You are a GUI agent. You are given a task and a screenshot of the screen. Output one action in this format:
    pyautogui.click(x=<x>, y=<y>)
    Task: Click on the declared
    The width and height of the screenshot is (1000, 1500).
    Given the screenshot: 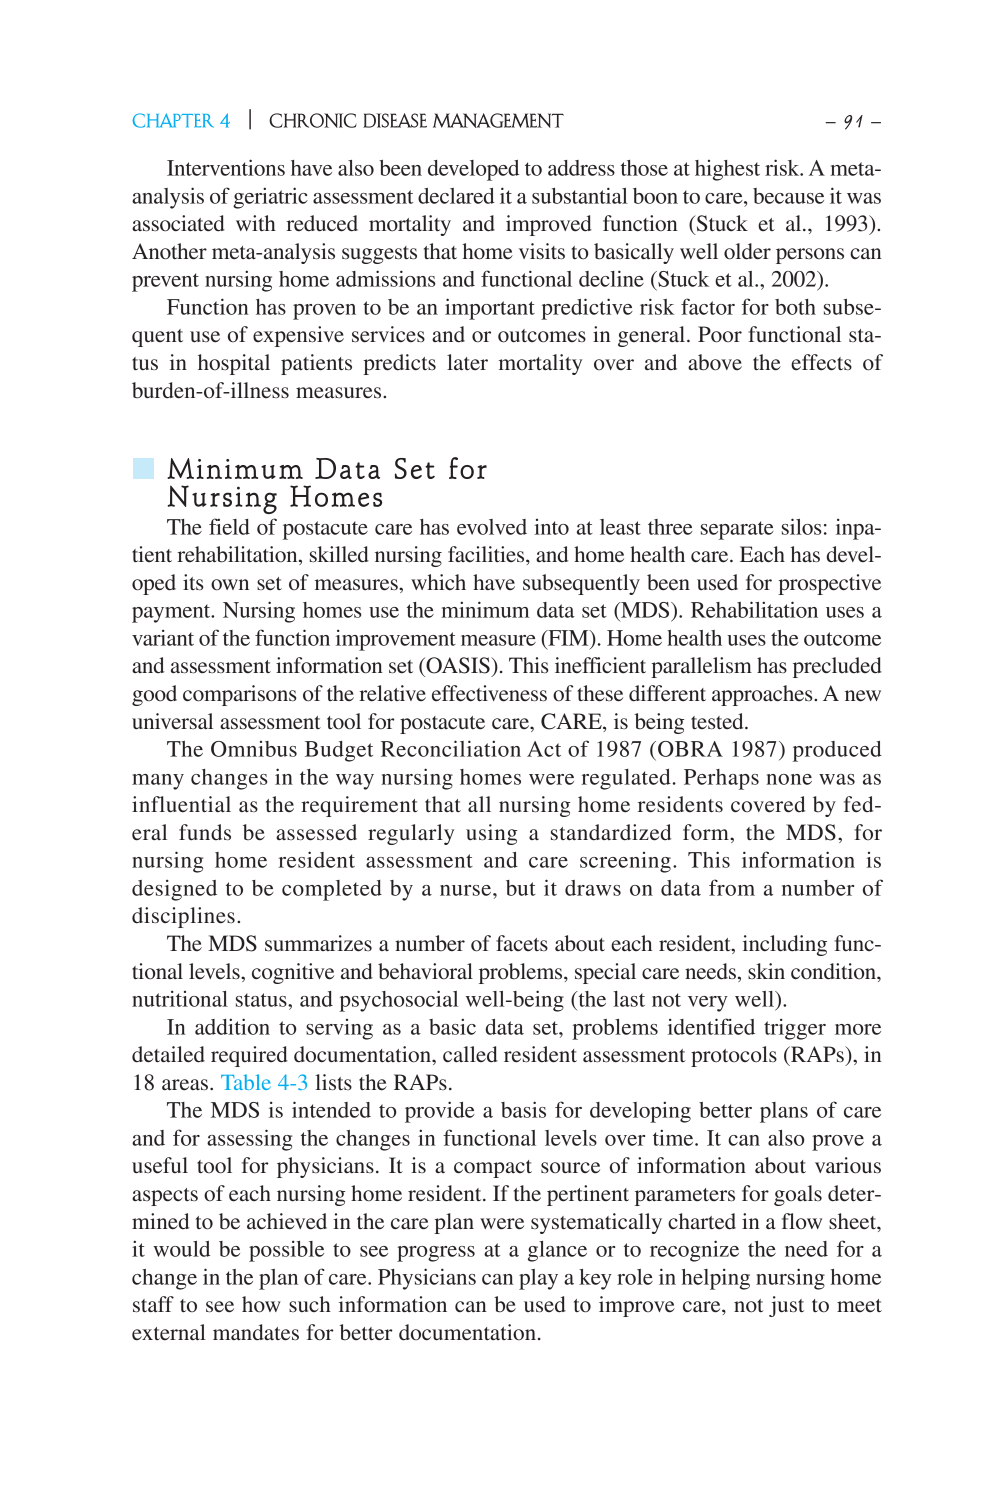 What is the action you would take?
    pyautogui.click(x=456, y=196)
